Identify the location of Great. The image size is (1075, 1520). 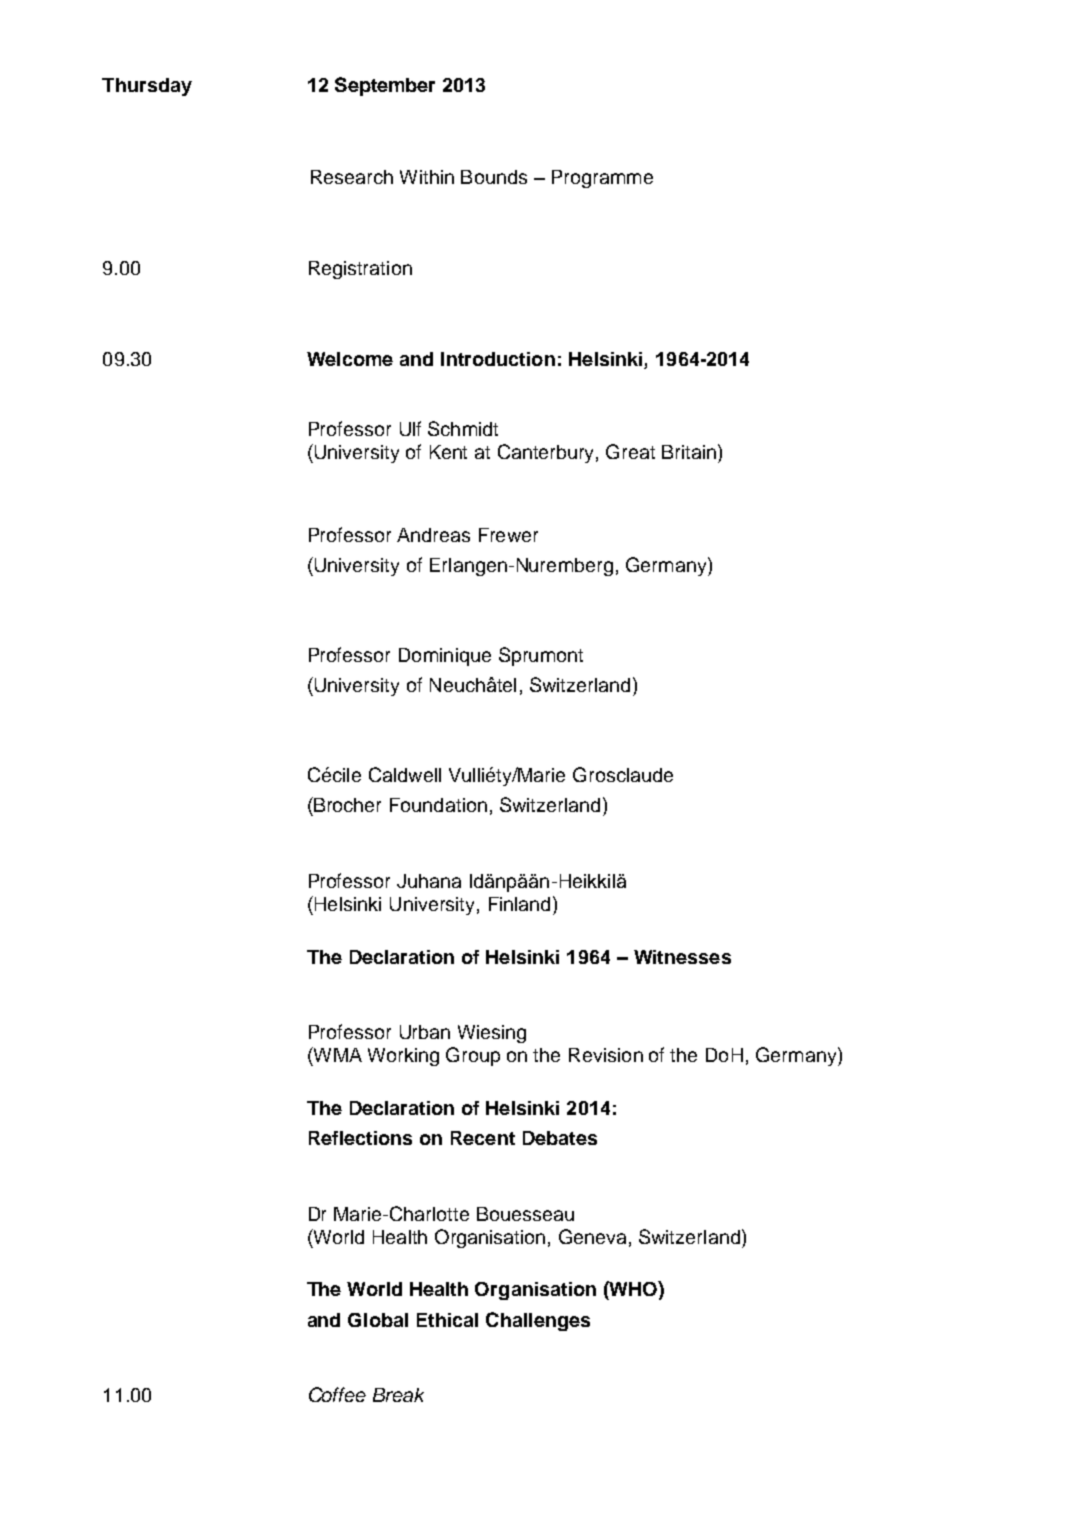
(630, 451).
